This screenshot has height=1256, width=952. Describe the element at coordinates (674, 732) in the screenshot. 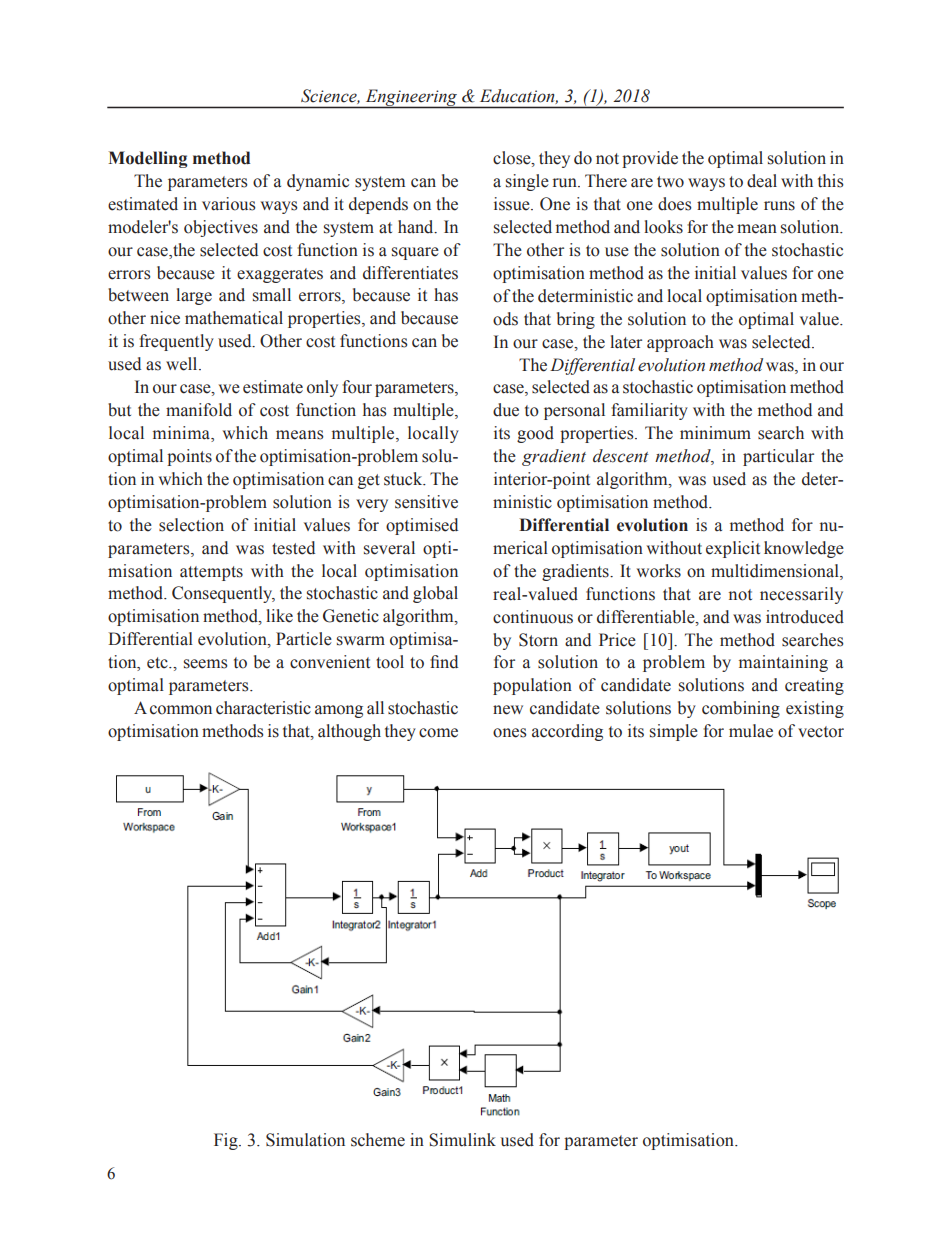

I see `simple` at that location.
